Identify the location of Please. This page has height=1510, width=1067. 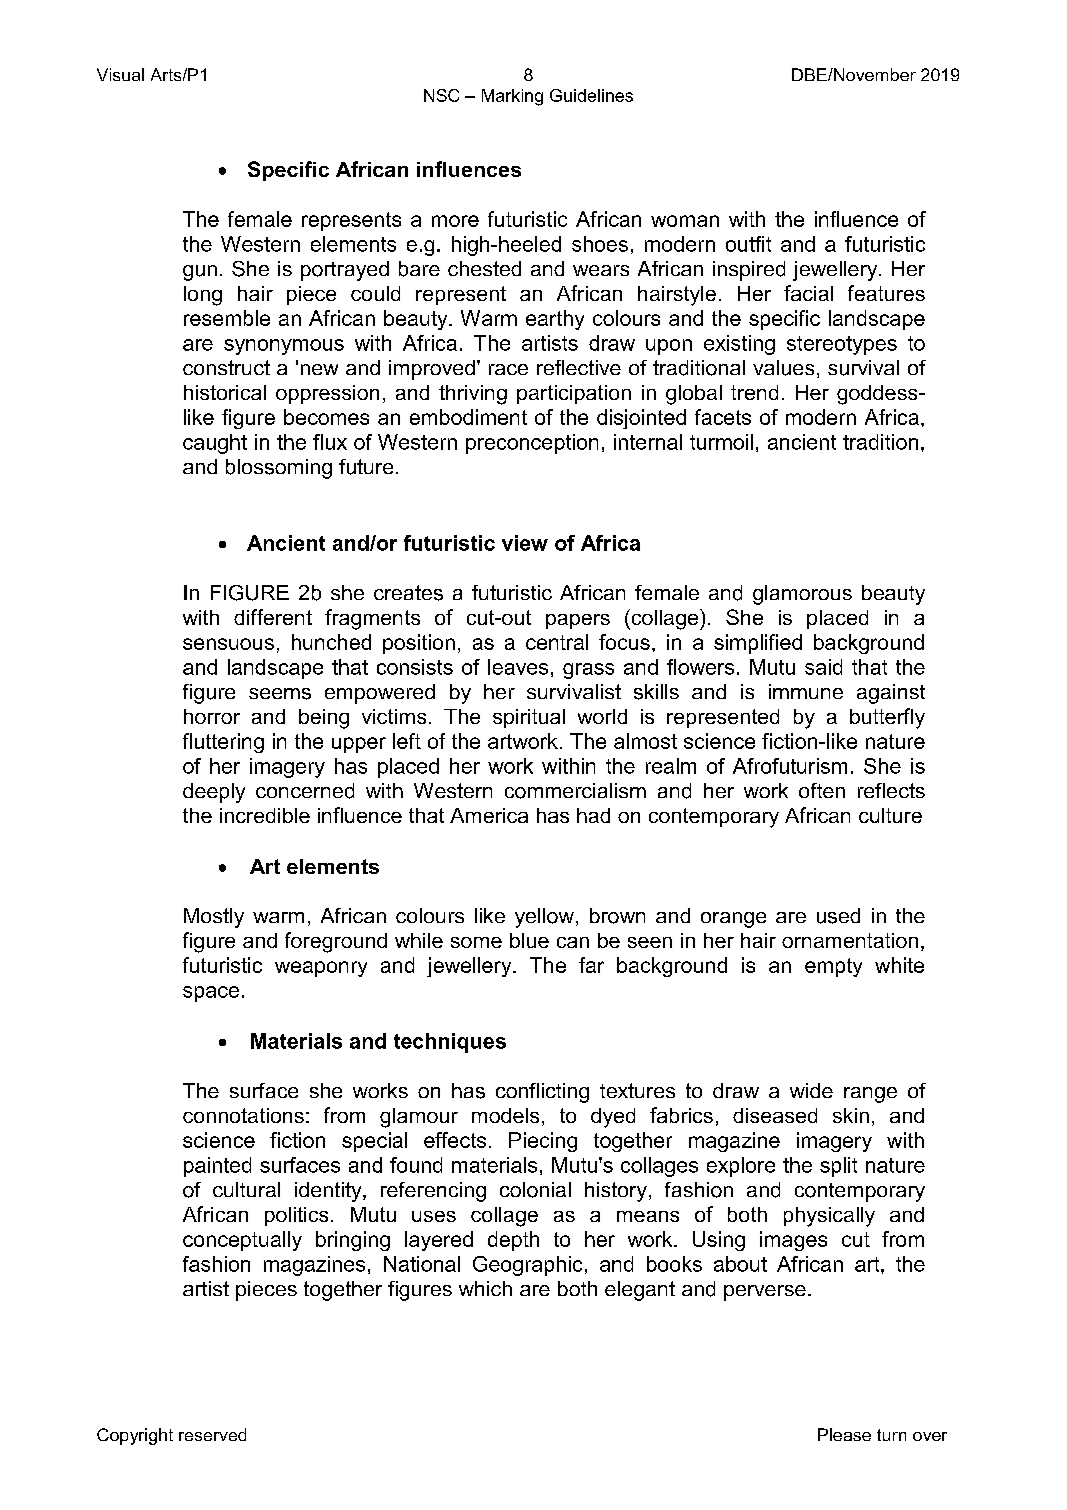
(844, 1434).
